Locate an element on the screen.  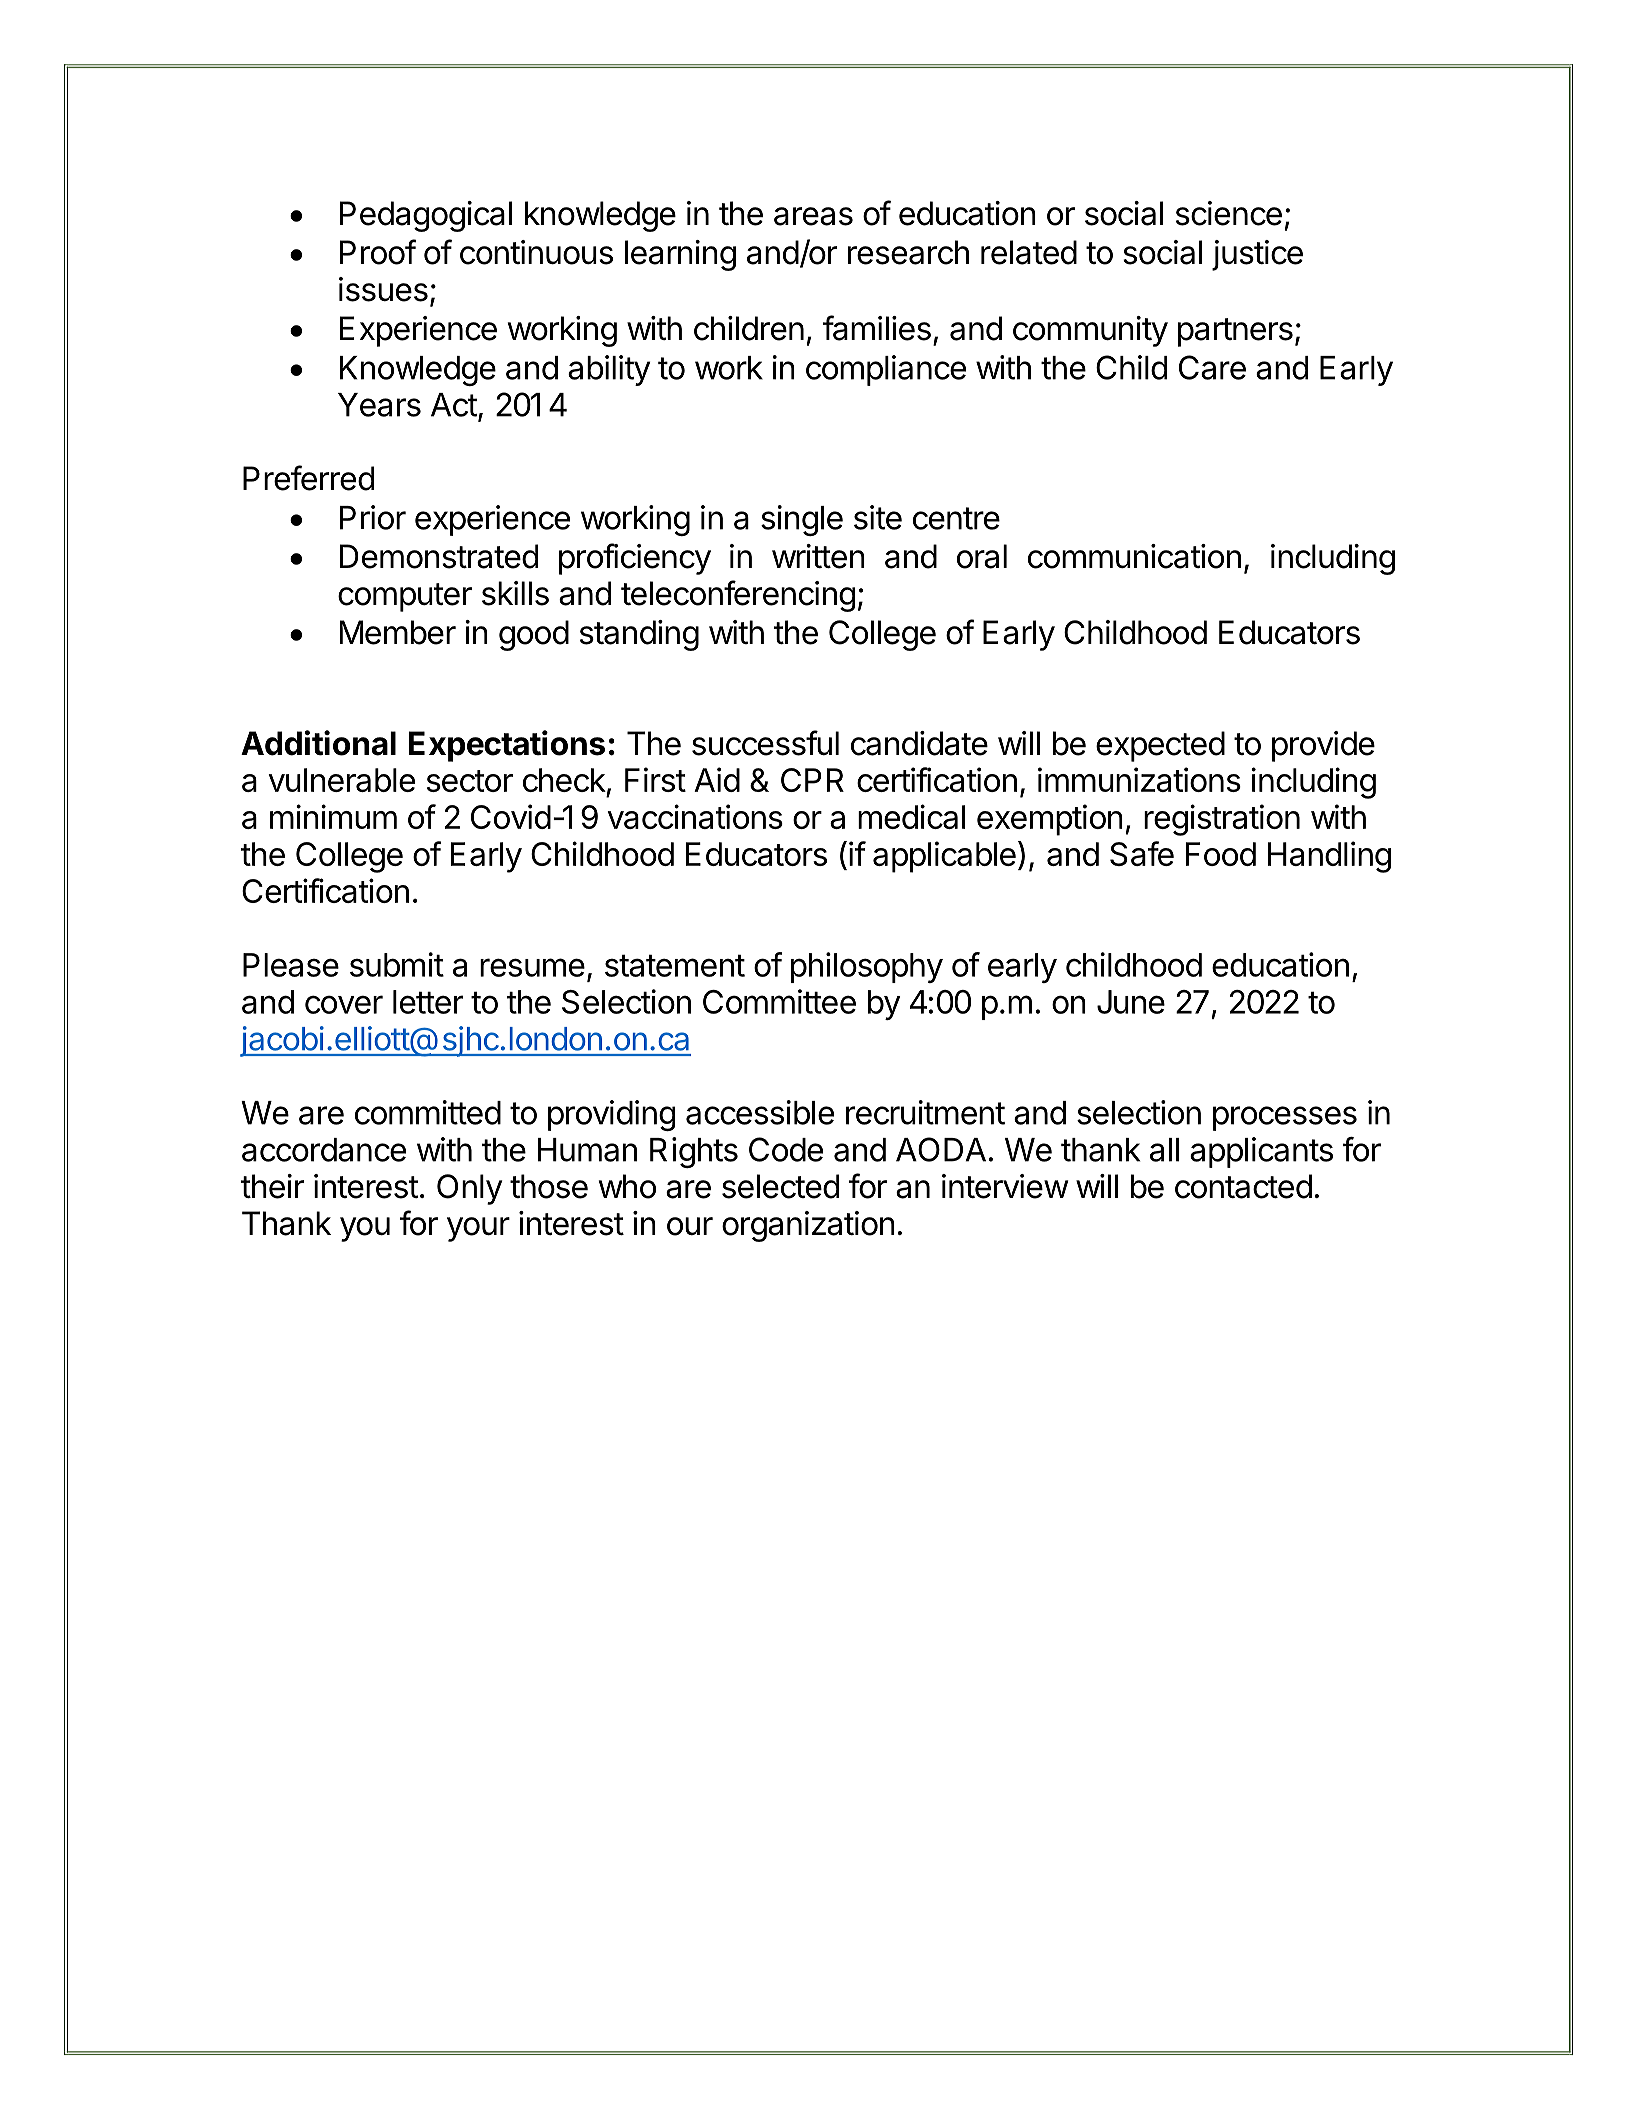
areas is located at coordinates (813, 216).
